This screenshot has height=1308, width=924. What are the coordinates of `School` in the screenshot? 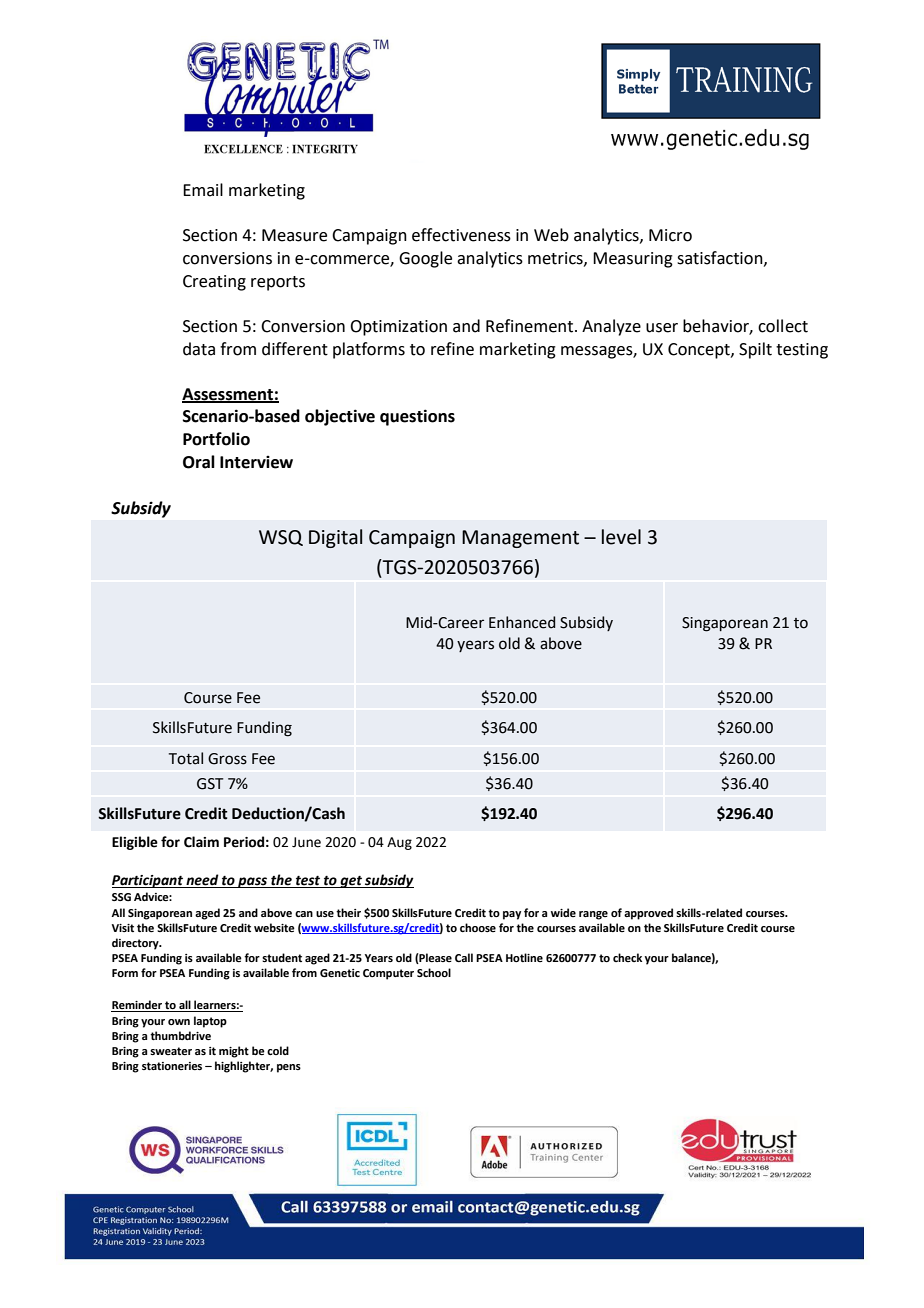 It's located at (434, 972).
